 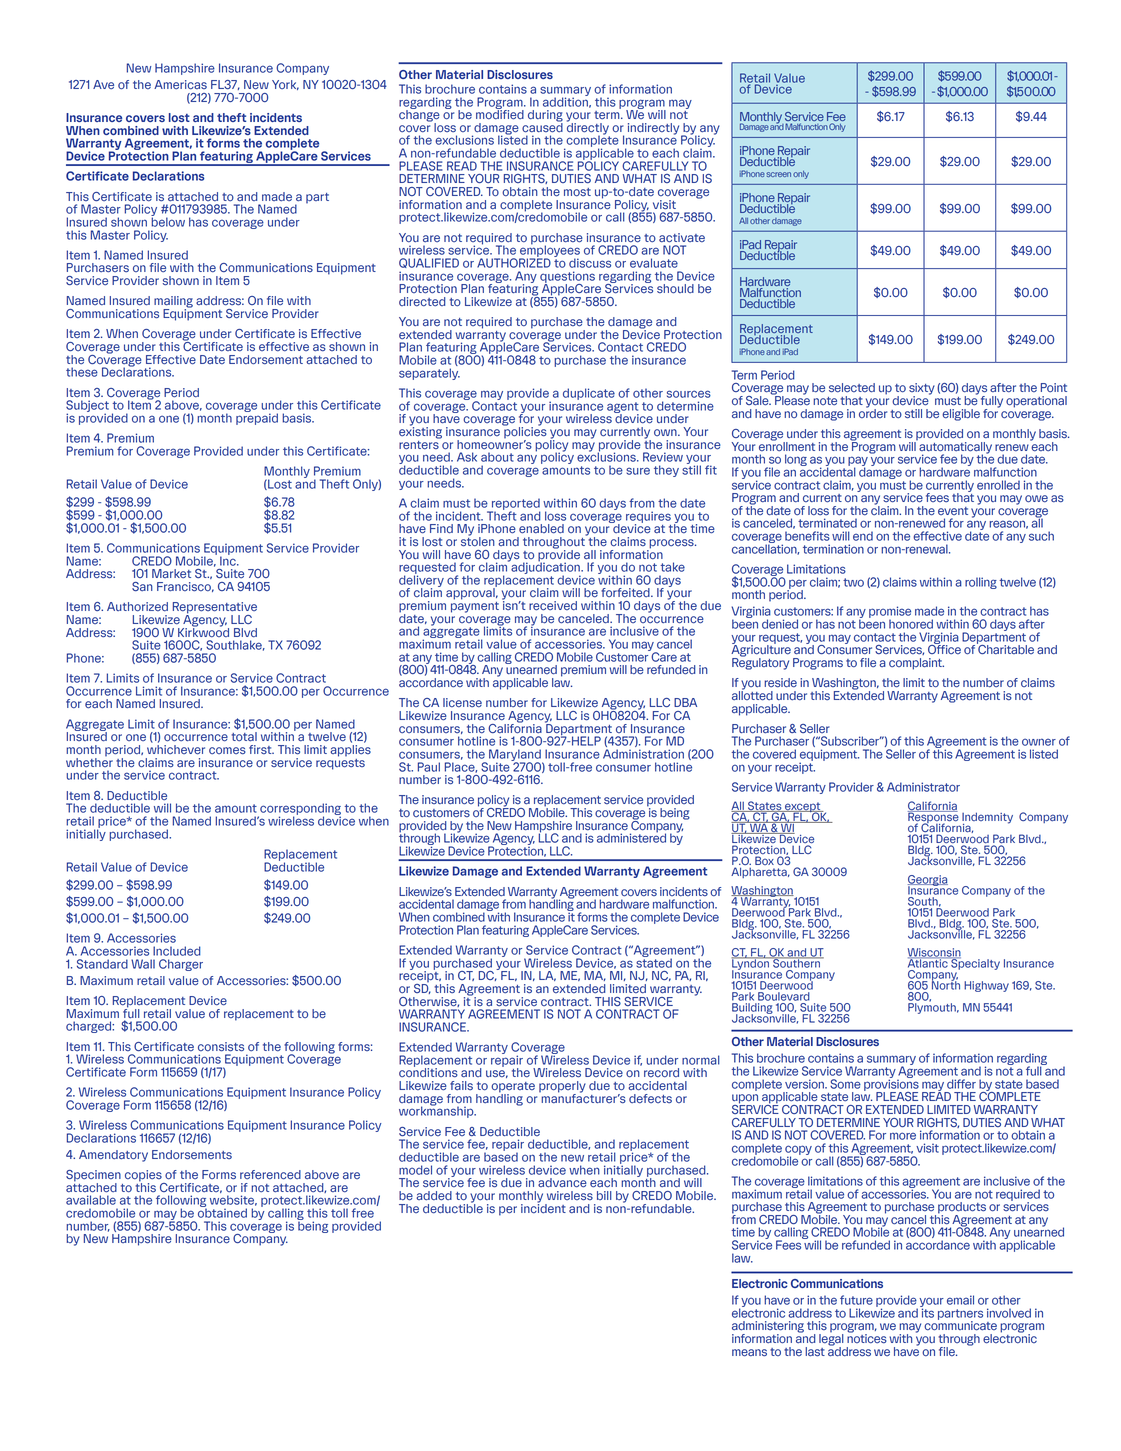 I want to click on during, so click(x=545, y=117).
